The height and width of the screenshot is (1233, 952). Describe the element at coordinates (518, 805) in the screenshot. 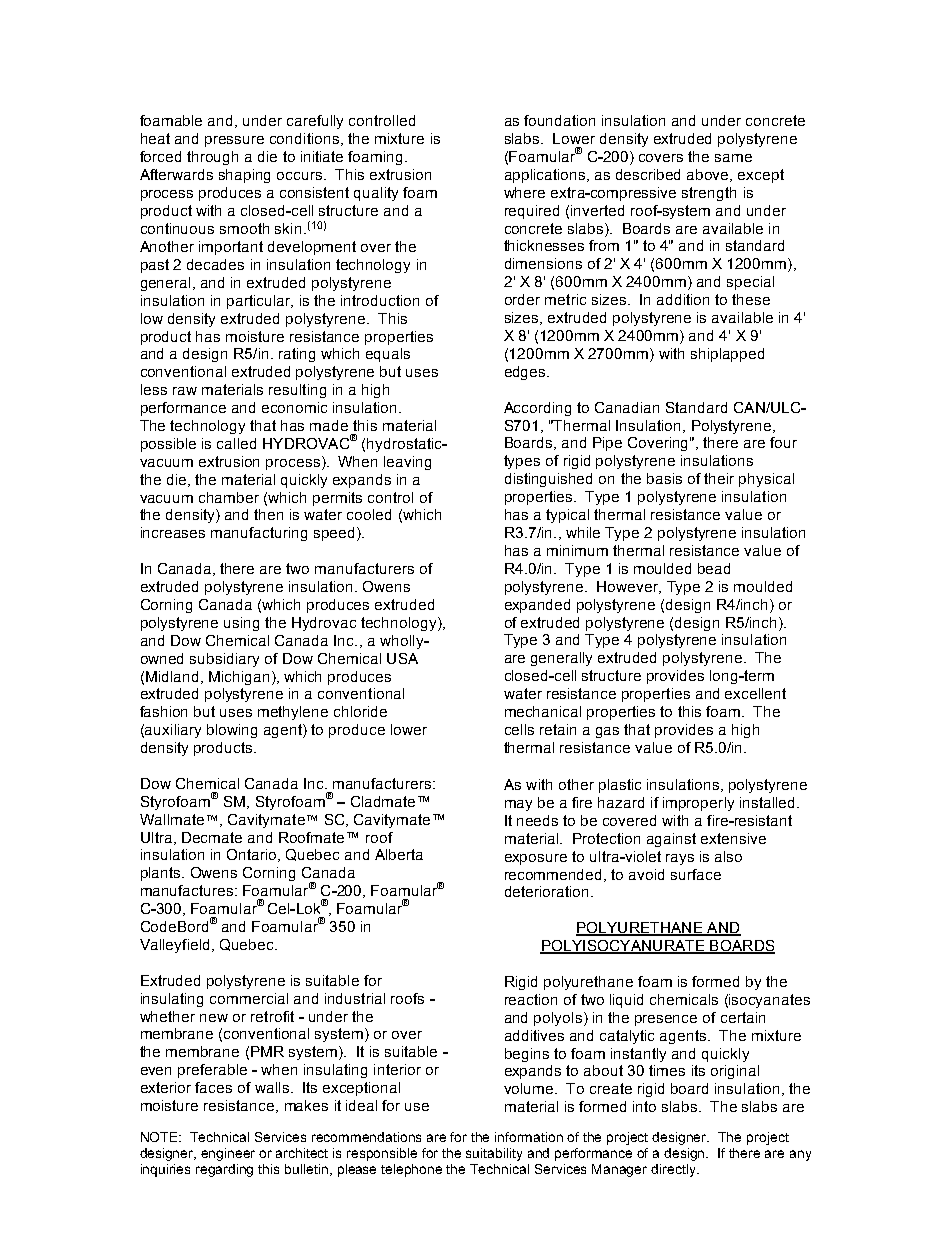

I see `may` at that location.
